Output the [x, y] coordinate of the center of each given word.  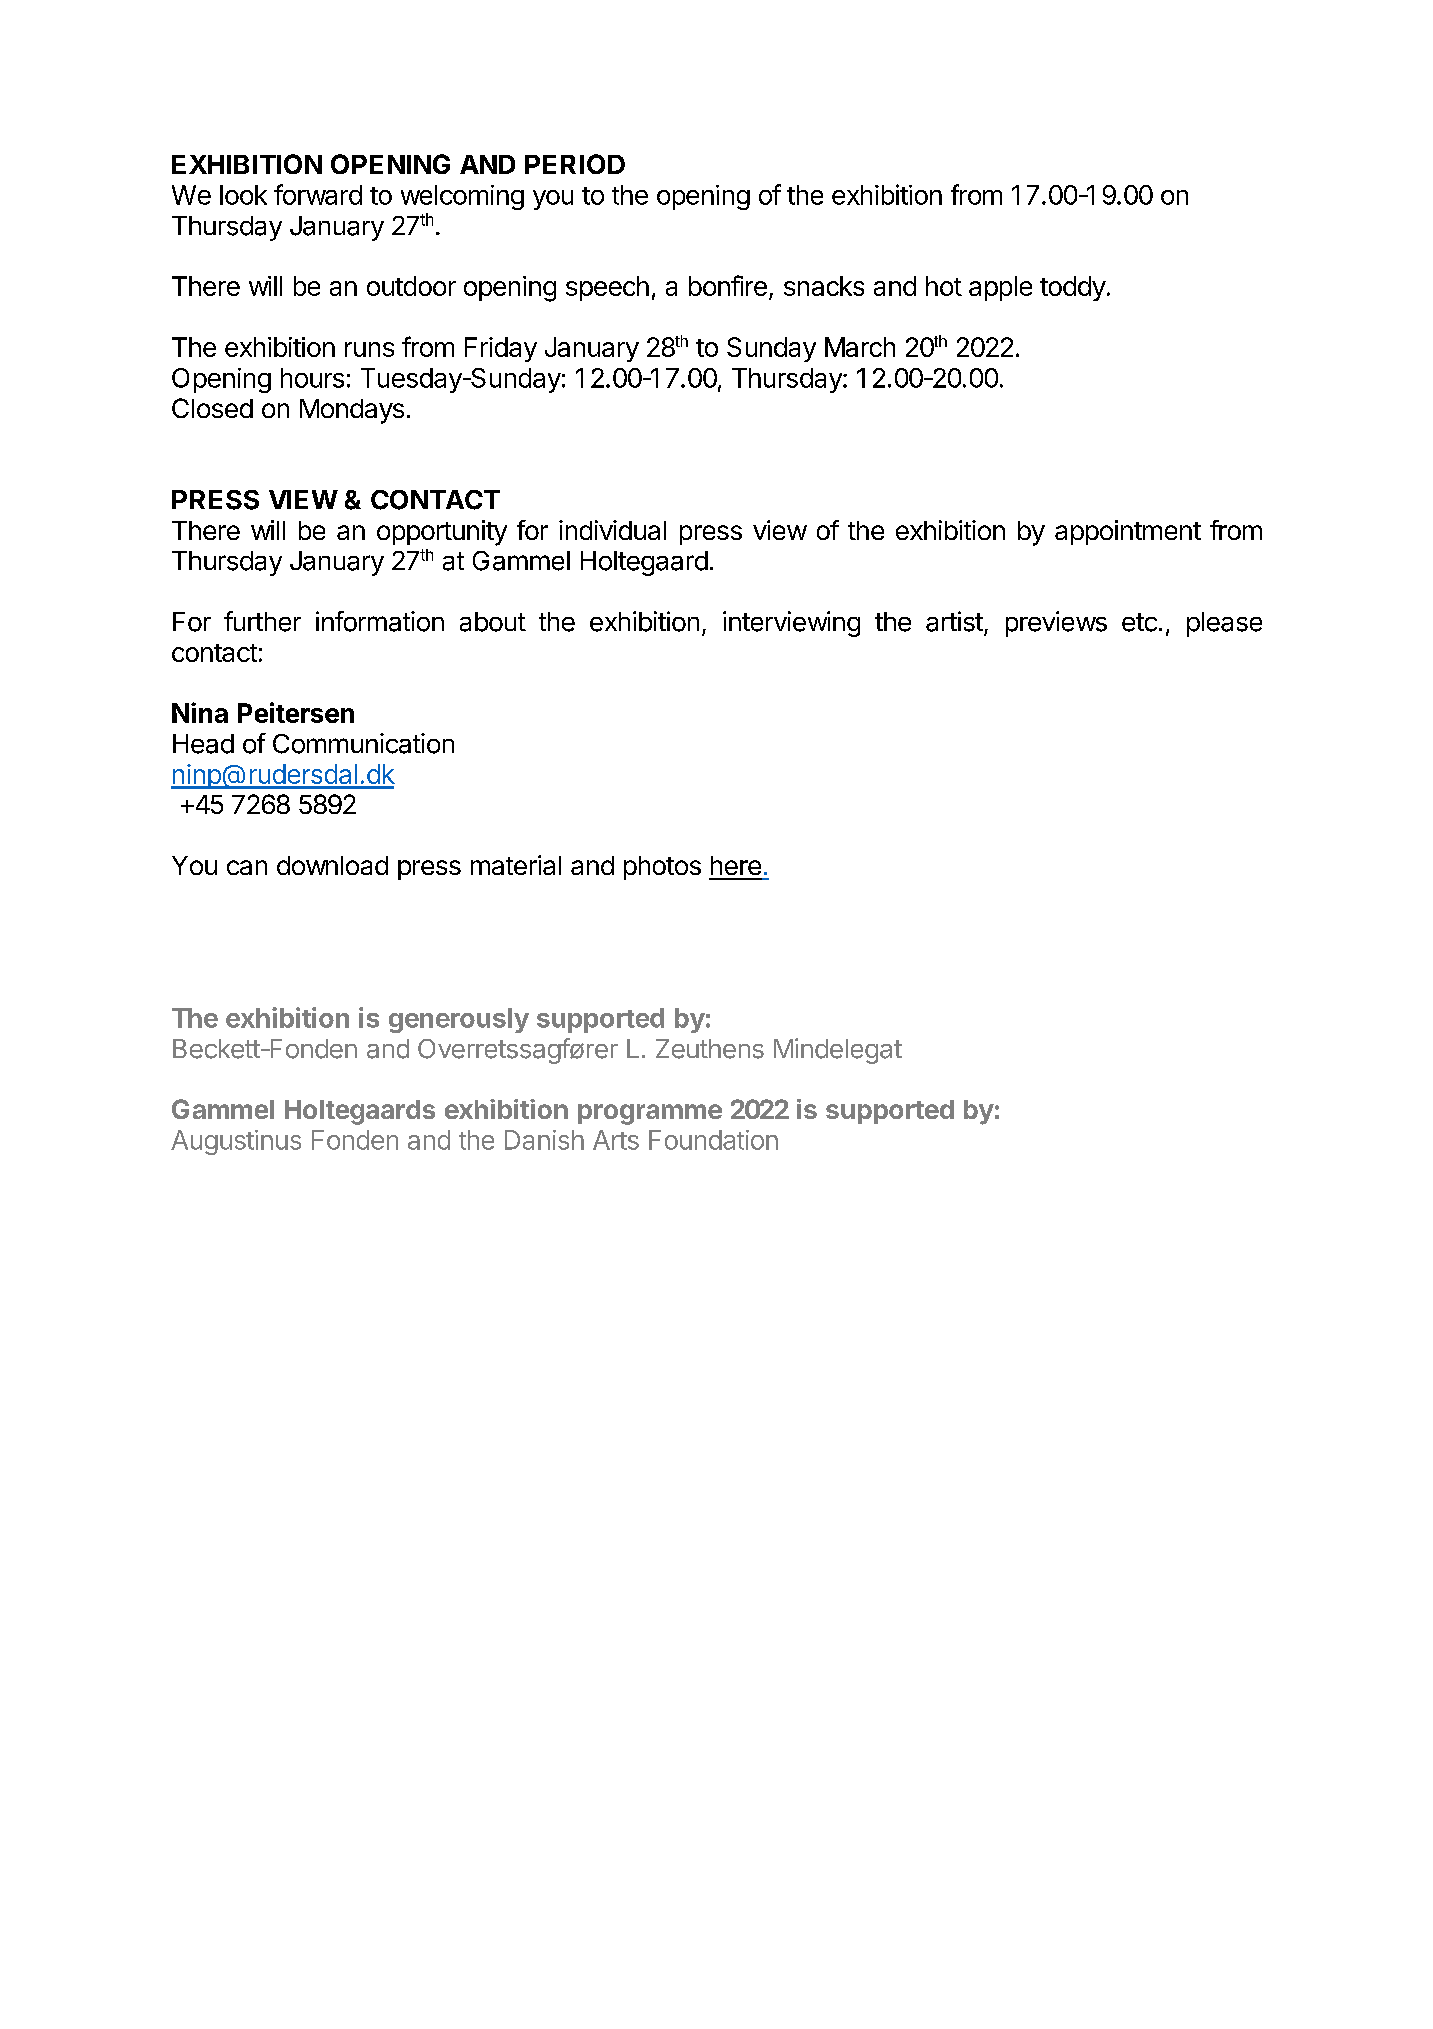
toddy [1073, 288]
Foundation [713, 1140]
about [493, 622]
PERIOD [575, 164]
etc [1139, 622]
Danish [544, 1140]
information [380, 621]
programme [650, 1114]
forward [318, 194]
